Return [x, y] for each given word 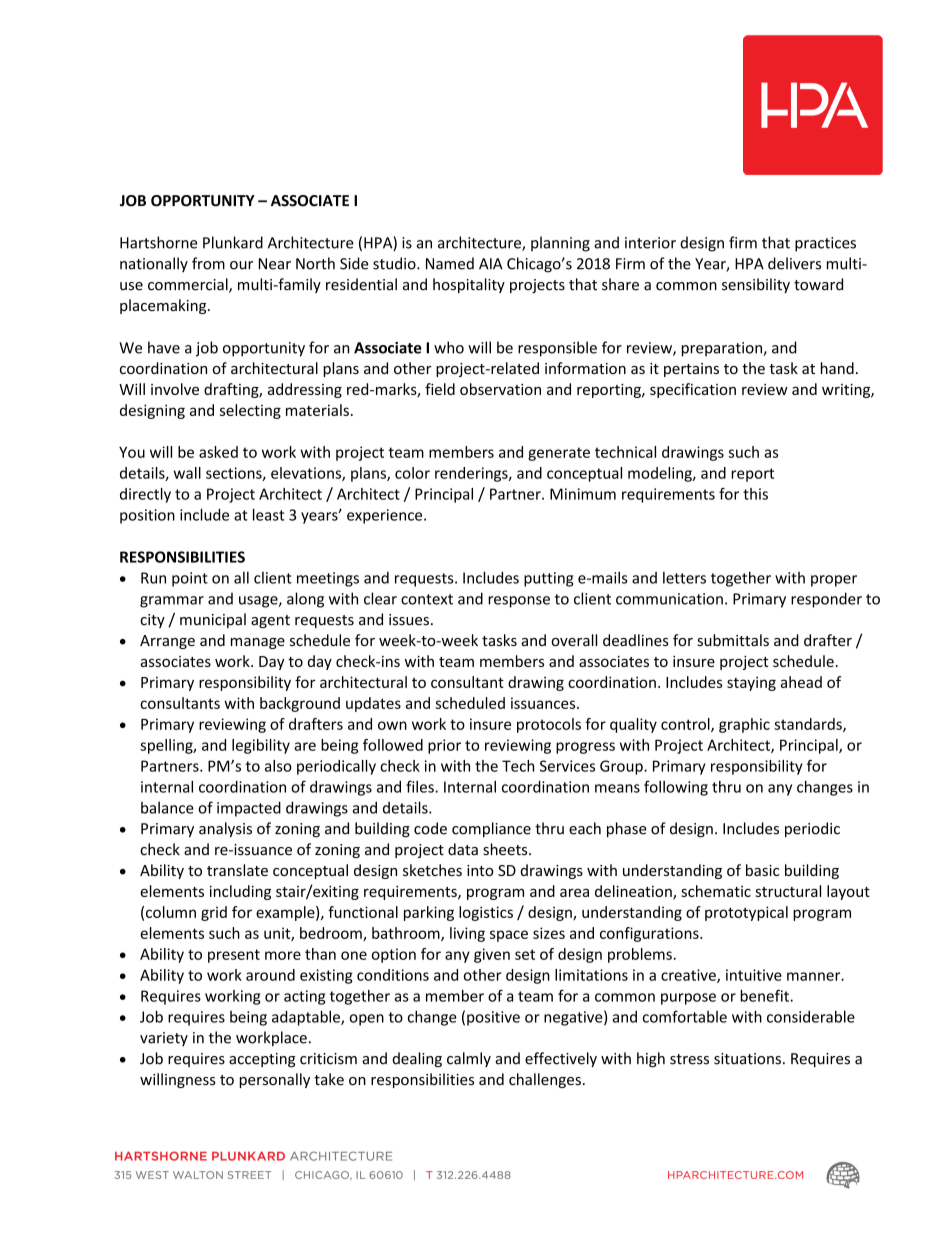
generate [559, 454]
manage [258, 643]
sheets [506, 849]
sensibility [756, 285]
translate [237, 870]
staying [751, 683]
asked [218, 452]
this [755, 494]
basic [762, 870]
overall [574, 640]
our [241, 265]
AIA [491, 264]
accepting [262, 1060]
